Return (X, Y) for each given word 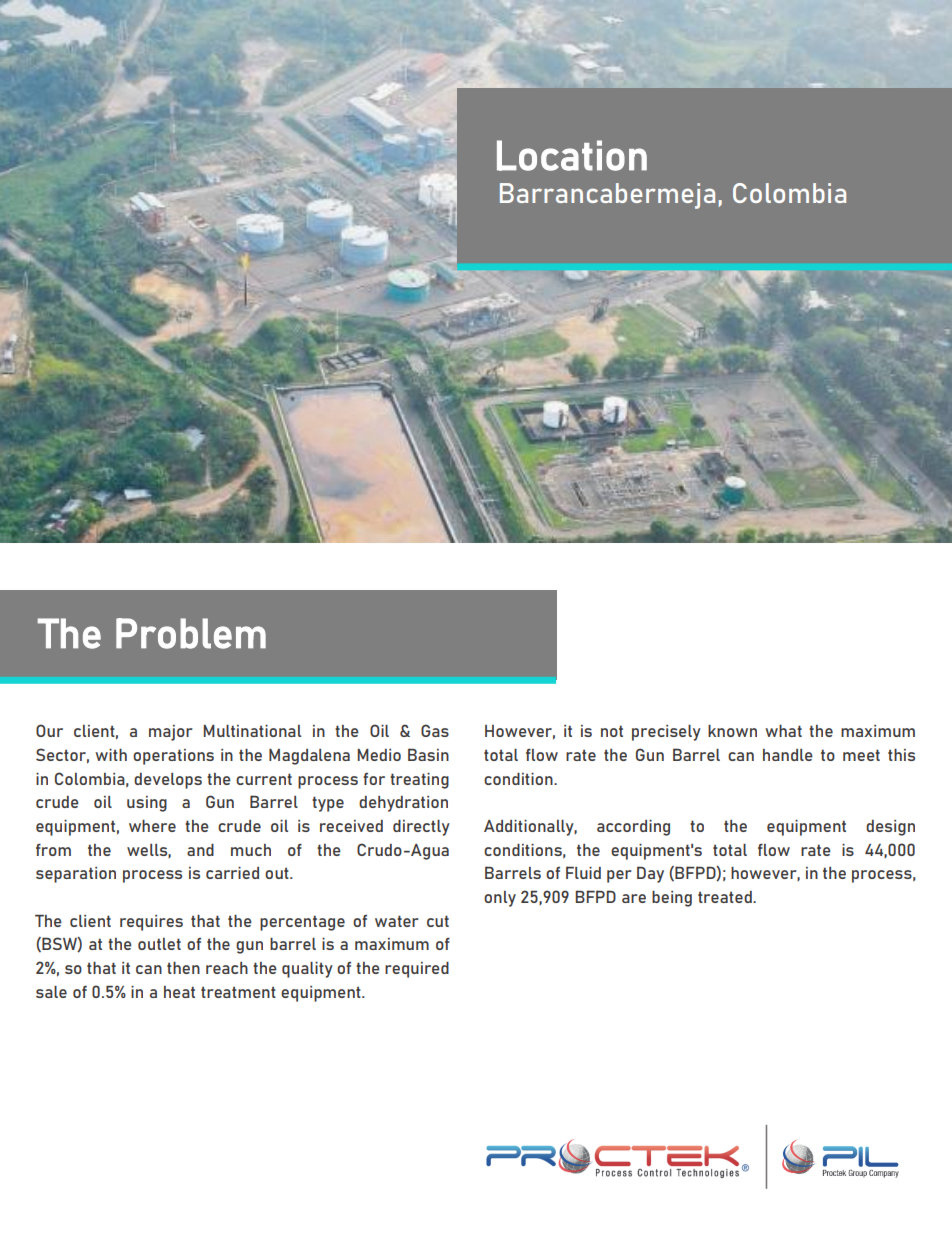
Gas (435, 730)
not (612, 731)
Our (49, 730)
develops (168, 781)
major (171, 733)
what (783, 731)
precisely (666, 733)
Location (572, 155)
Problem (191, 633)
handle (788, 755)
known (732, 731)
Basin (428, 754)
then (183, 968)
